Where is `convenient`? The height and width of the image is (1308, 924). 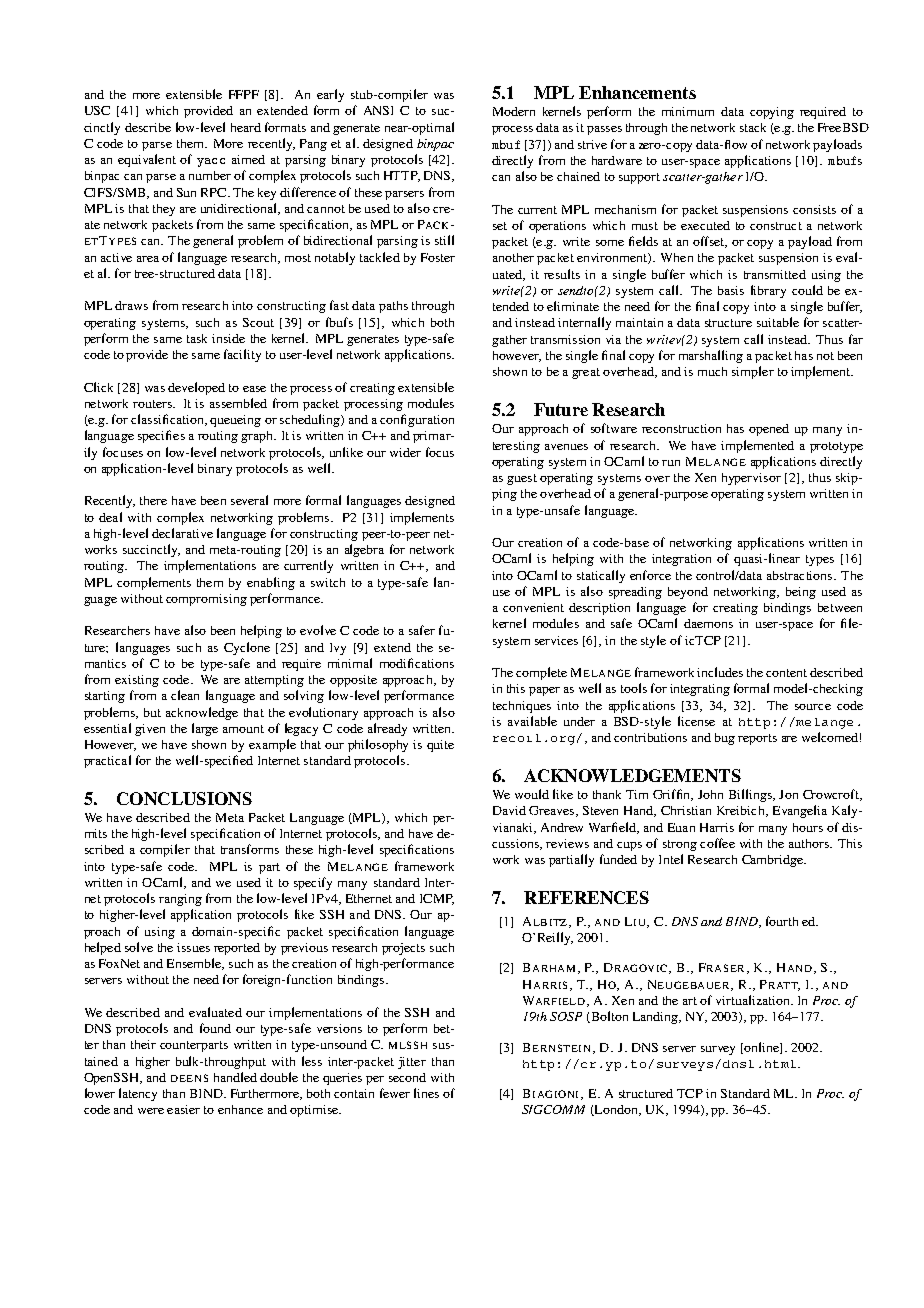
convenient is located at coordinates (533, 607).
